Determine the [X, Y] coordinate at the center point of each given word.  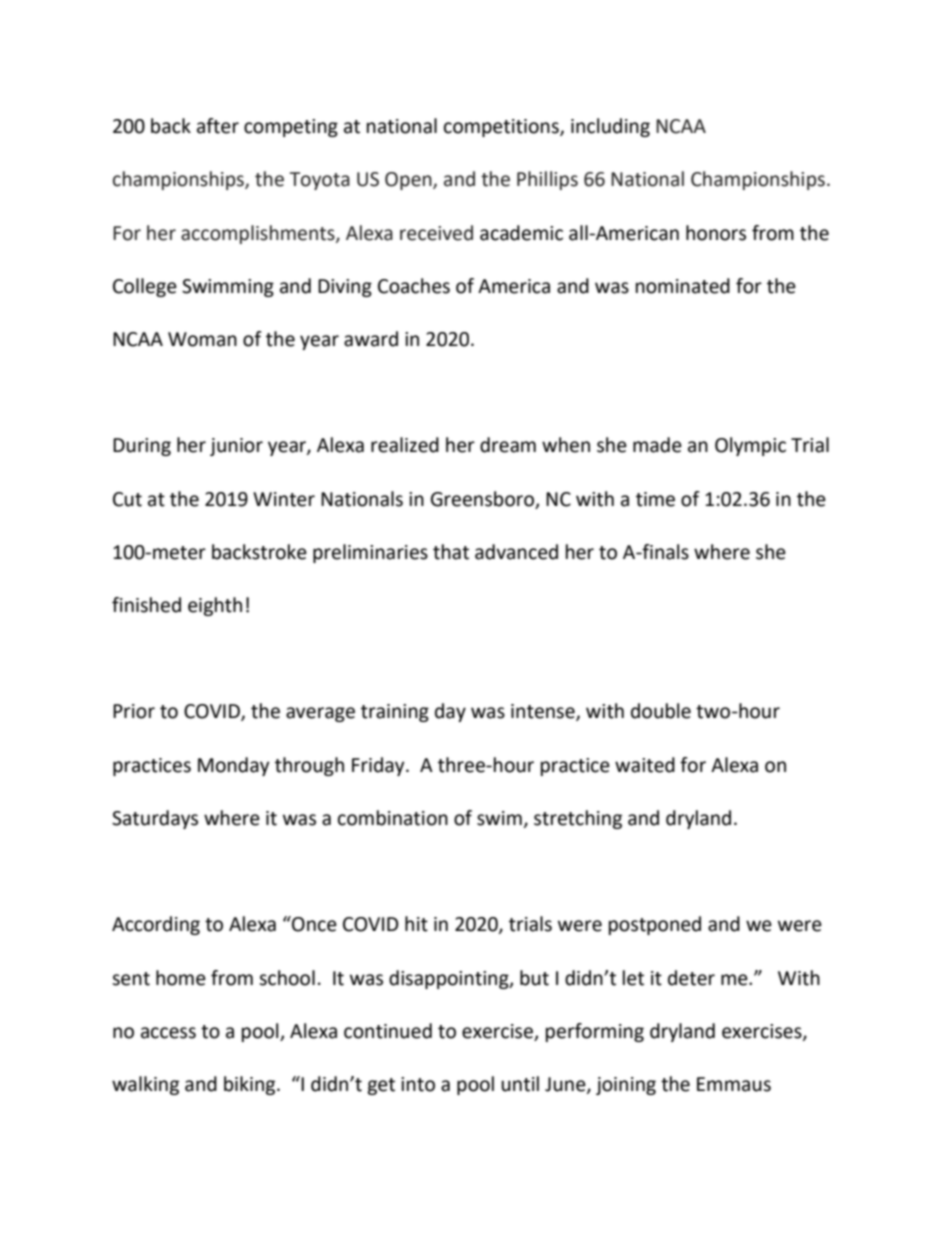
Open [409, 181]
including [610, 127]
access [168, 1033]
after [218, 126]
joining [626, 1086]
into [418, 1084]
